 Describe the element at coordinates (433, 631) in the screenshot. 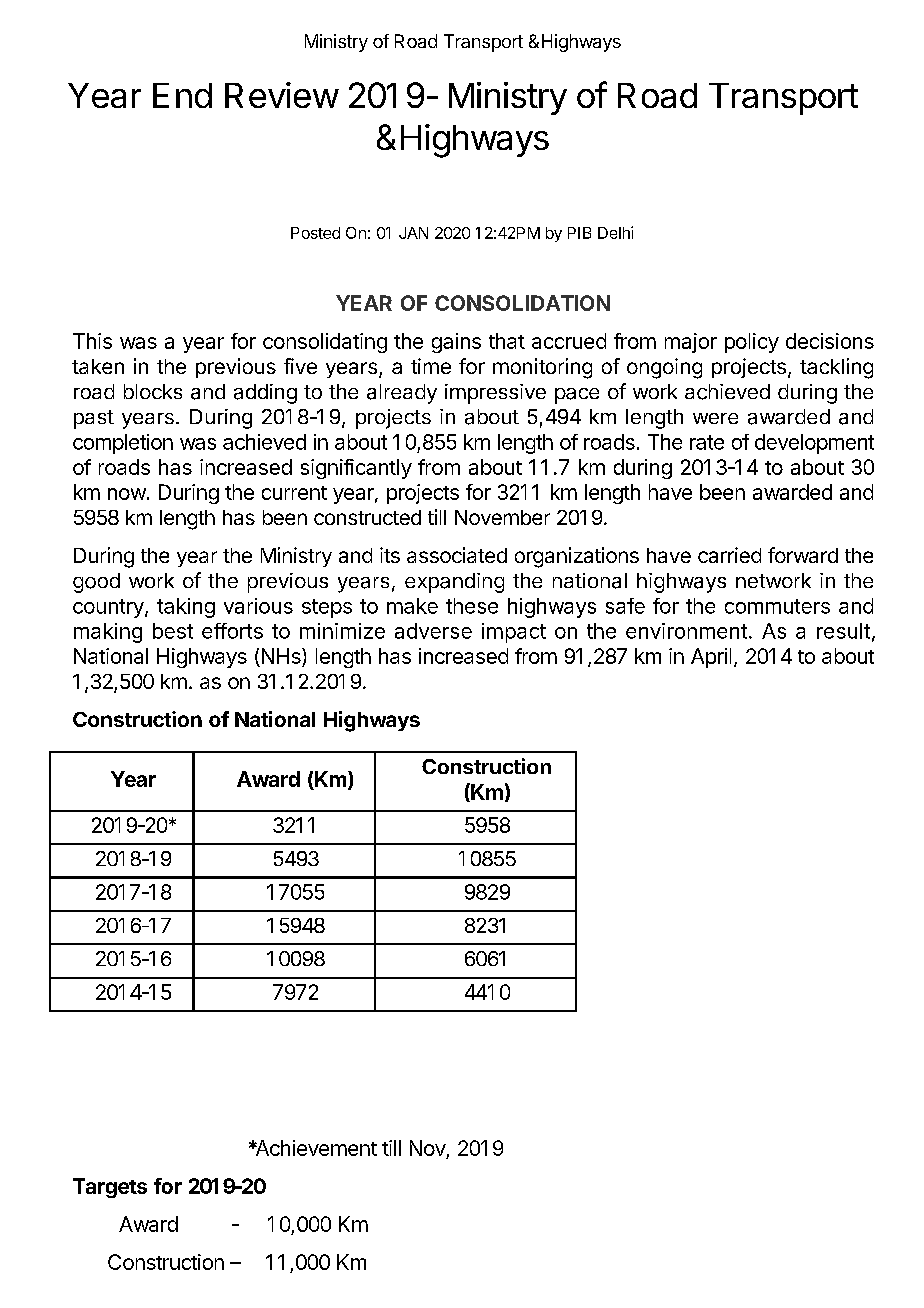

I see `adverse` at that location.
